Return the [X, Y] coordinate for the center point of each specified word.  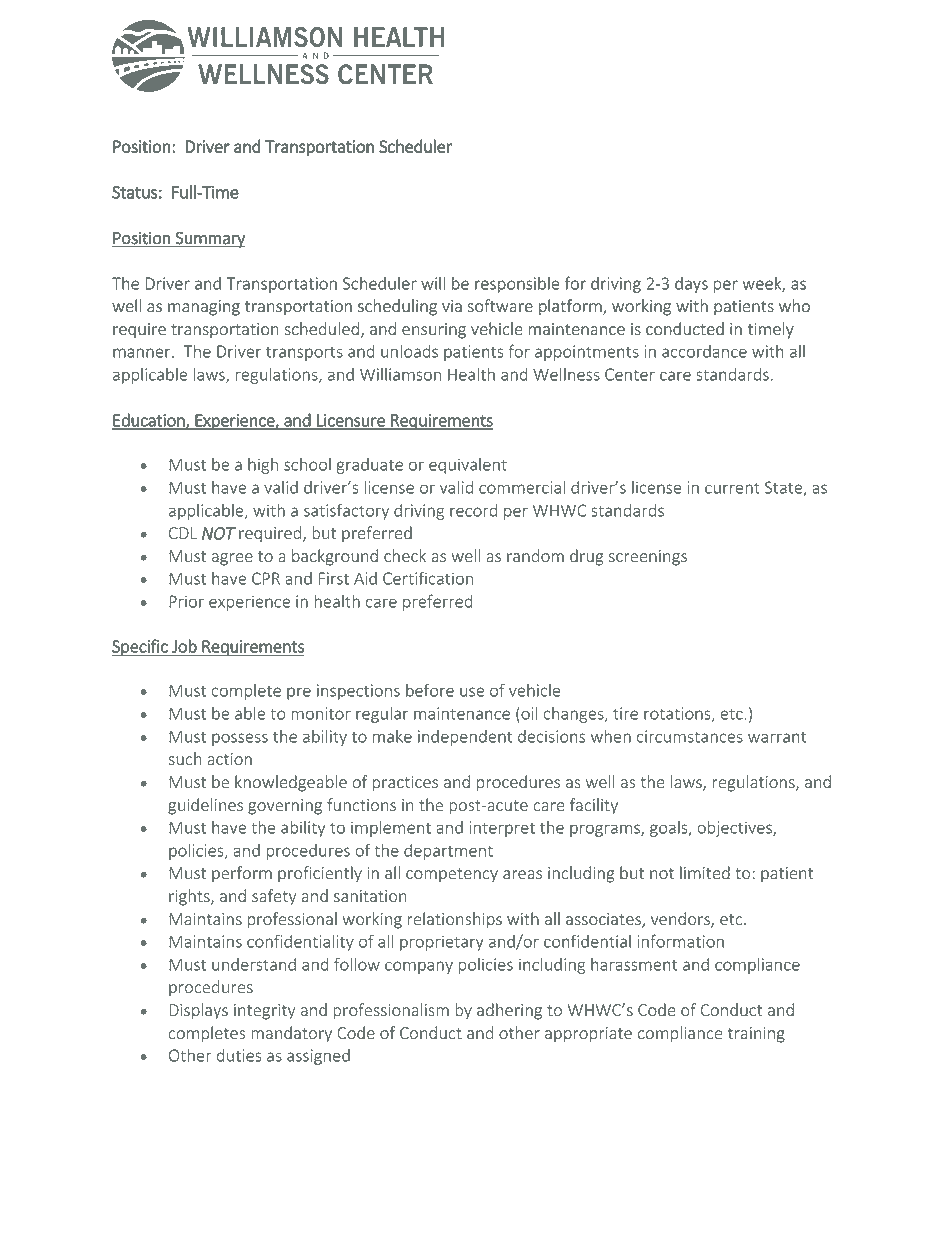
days [691, 285]
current [732, 488]
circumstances [690, 736]
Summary [209, 239]
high [263, 466]
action [229, 759]
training [756, 1035]
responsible [517, 285]
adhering [509, 1011]
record [473, 510]
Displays [198, 1011]
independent [465, 738]
